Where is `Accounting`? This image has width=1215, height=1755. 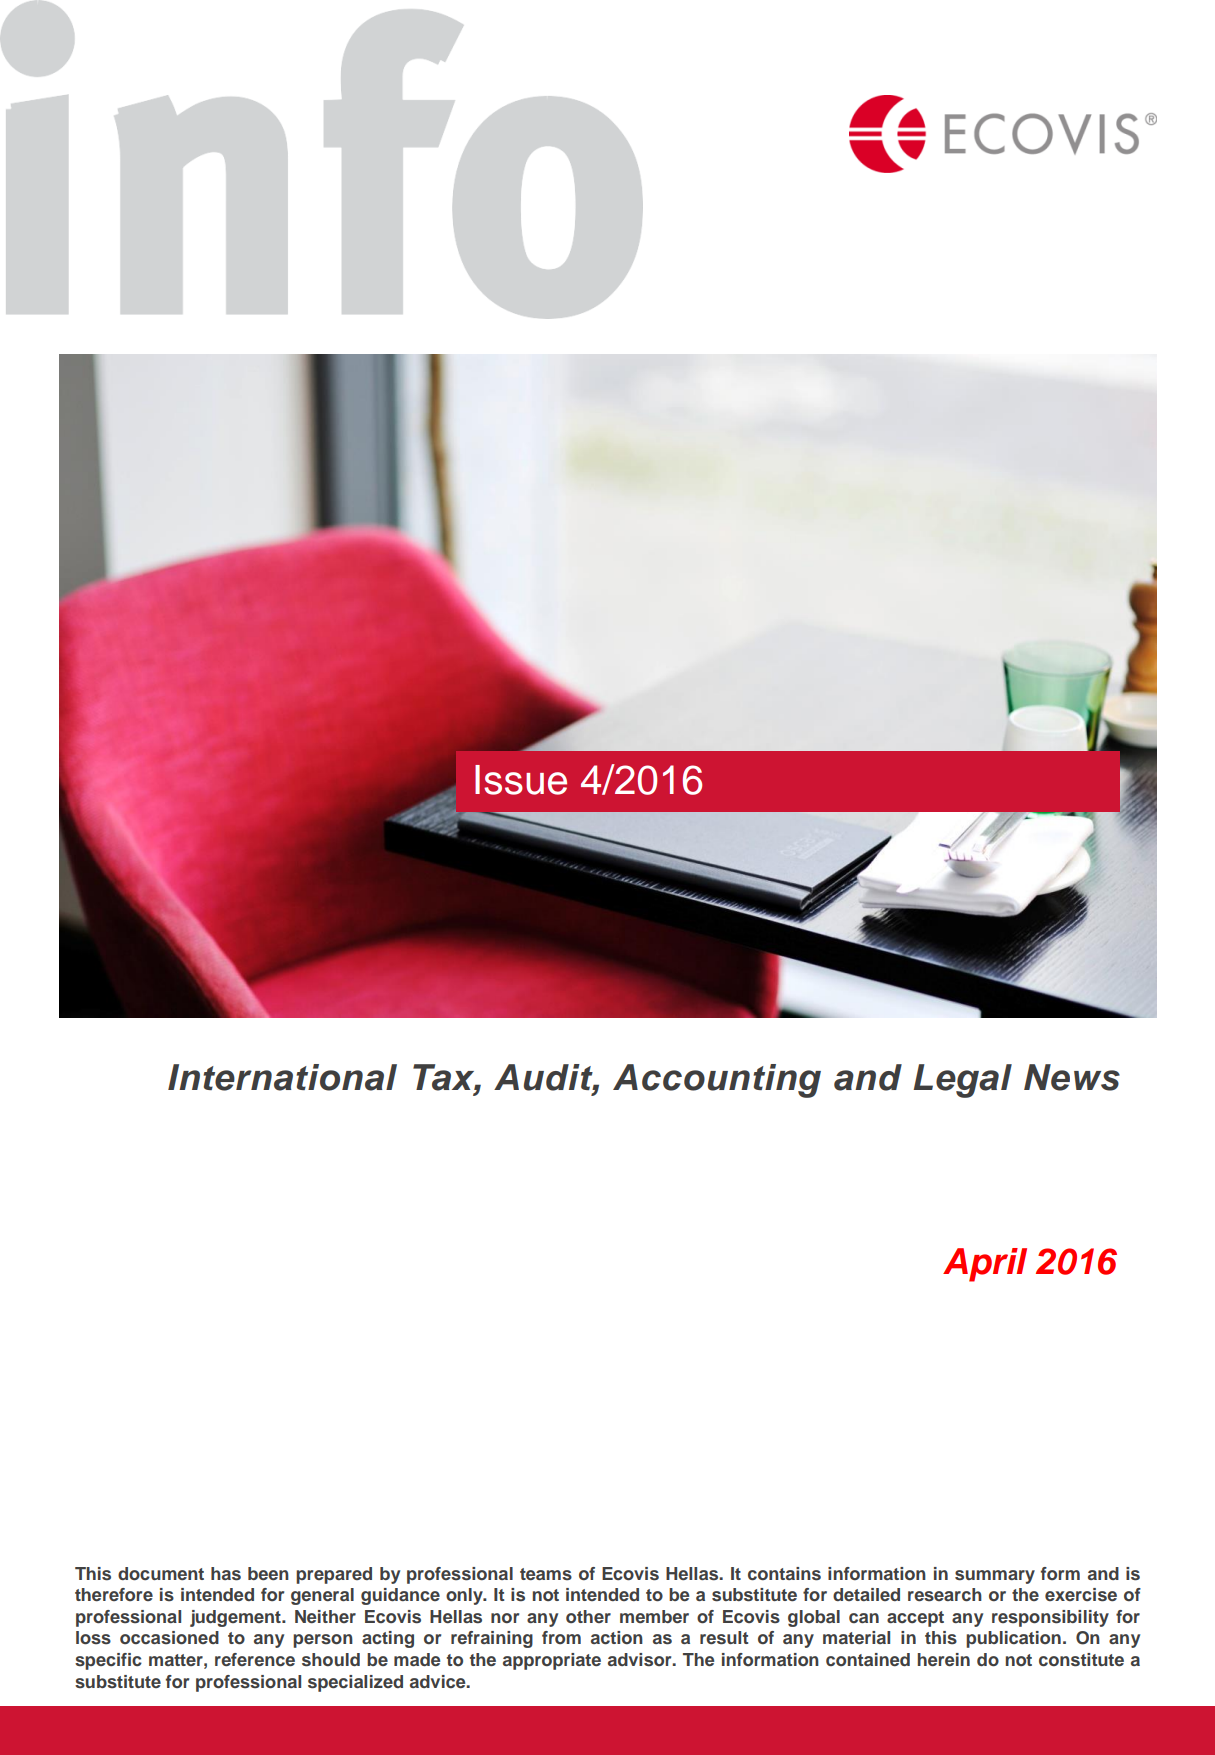 Accounting is located at coordinates (717, 1081).
